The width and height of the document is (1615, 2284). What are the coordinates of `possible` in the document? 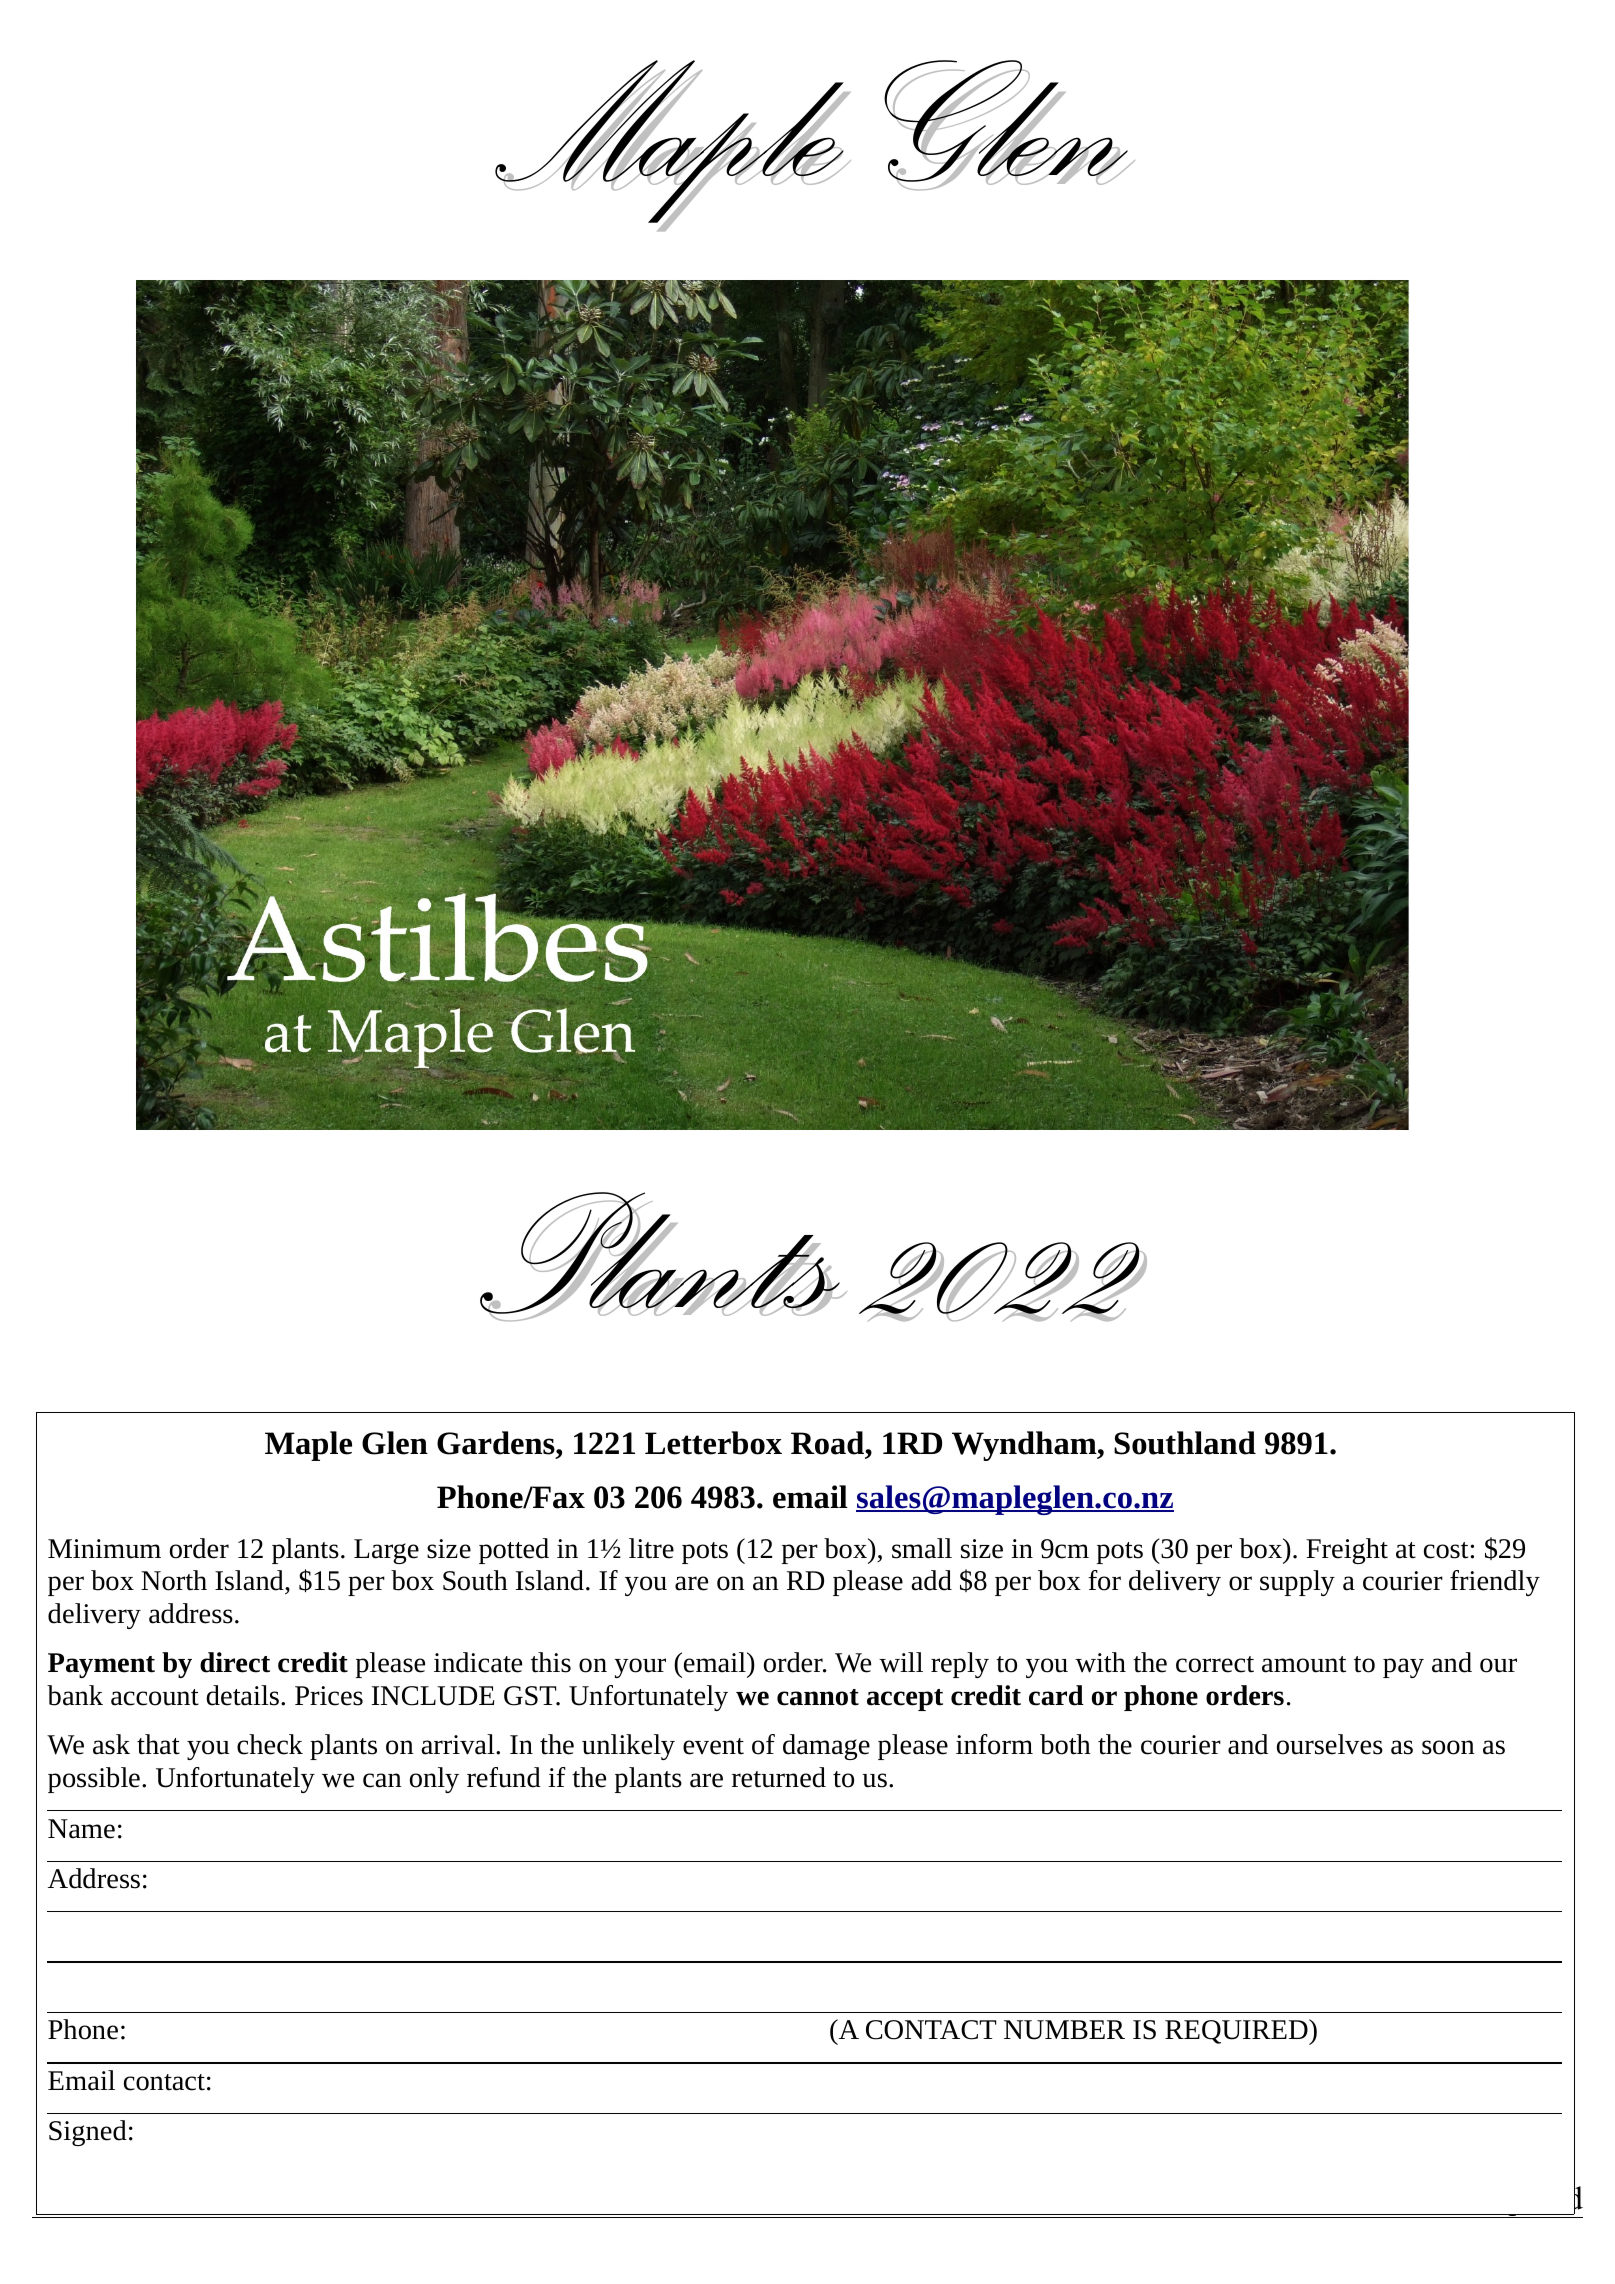 It's located at (94, 1780).
